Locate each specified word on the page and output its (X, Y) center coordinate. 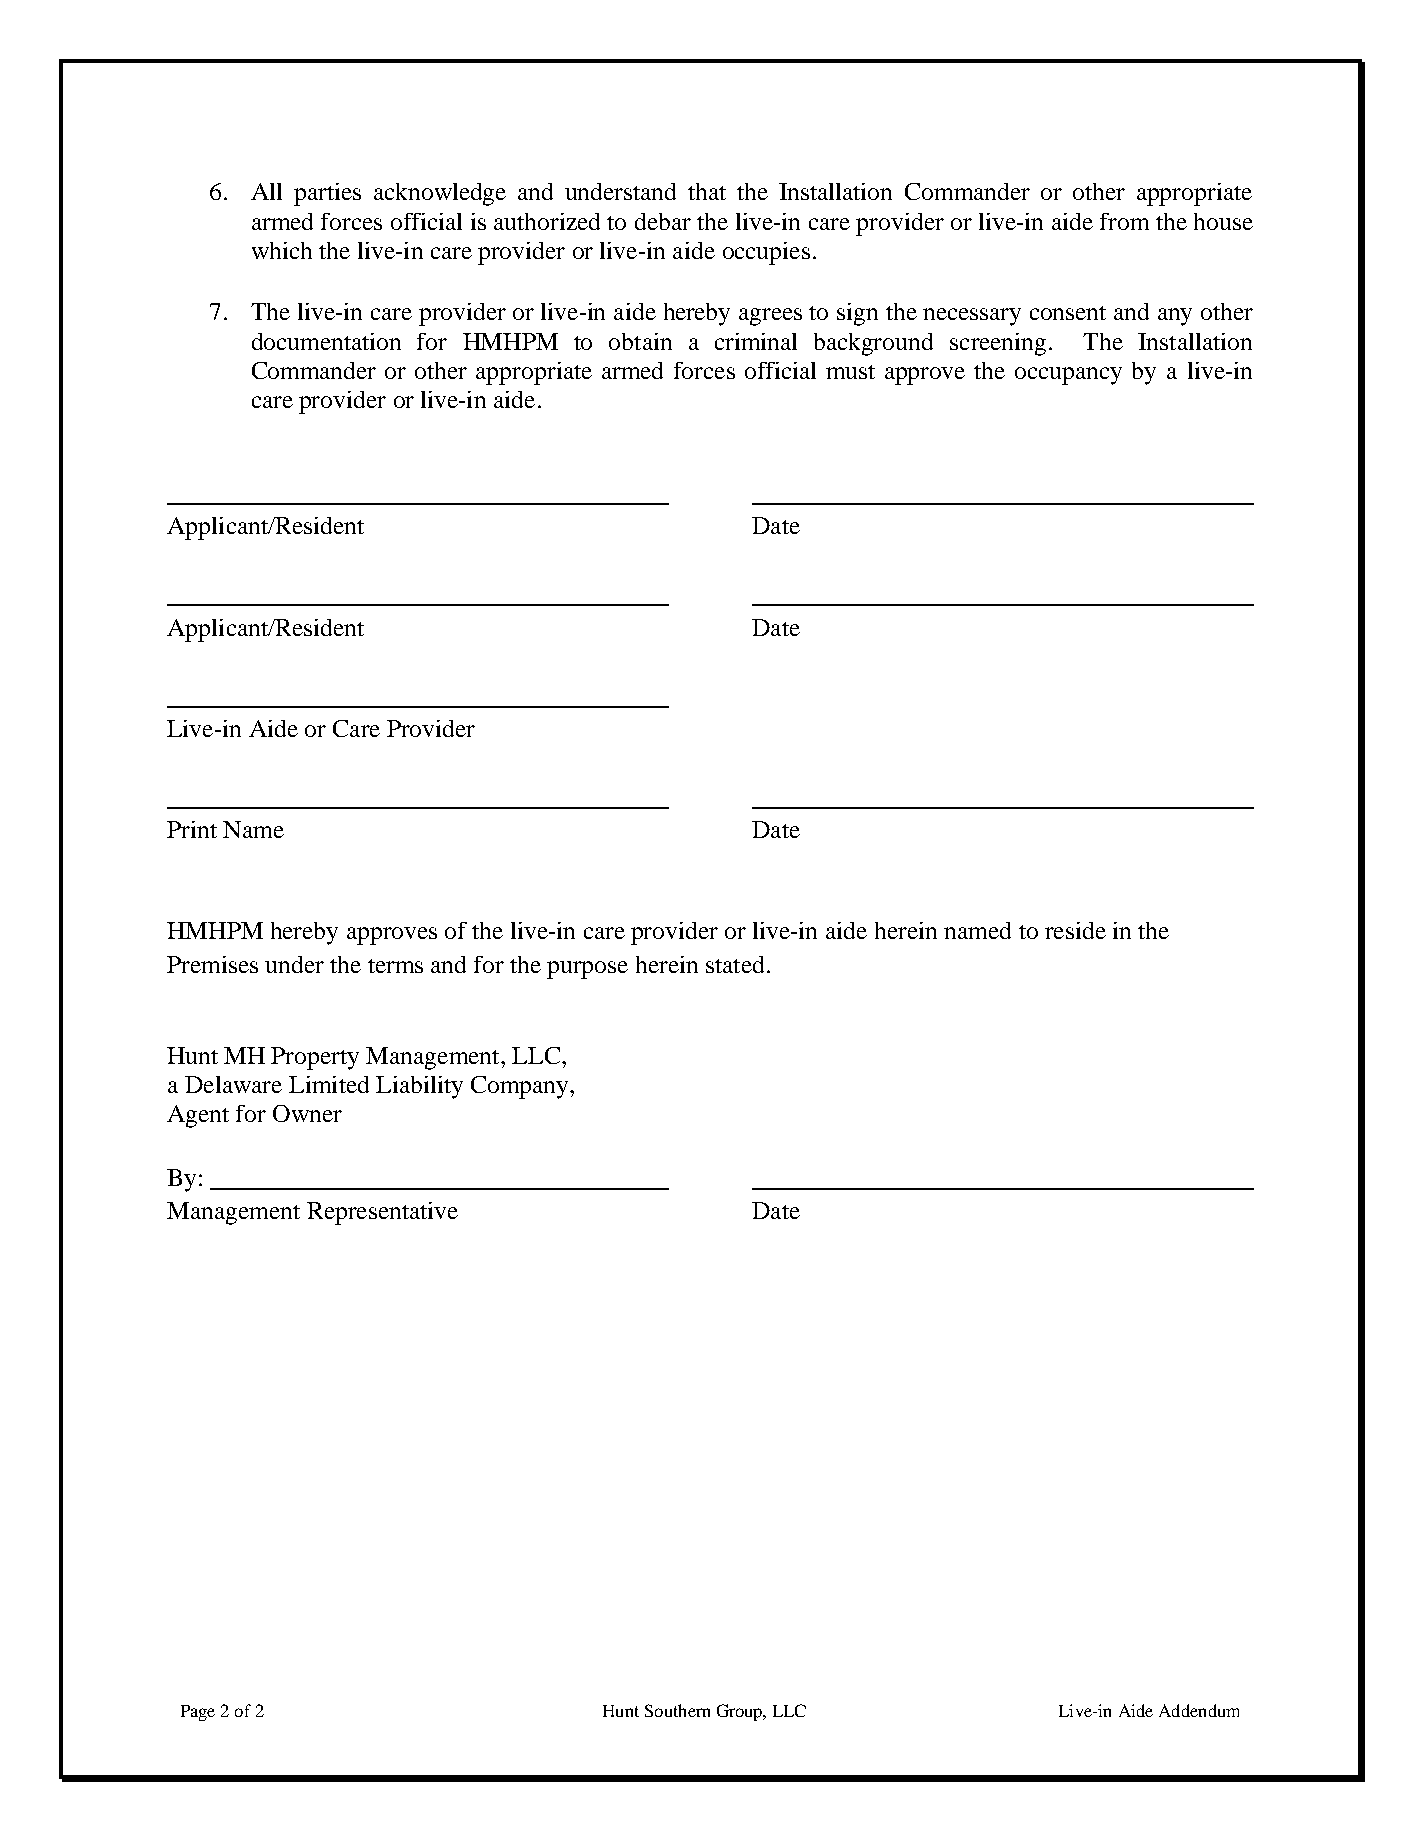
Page (198, 1713)
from (1124, 221)
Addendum (1199, 1710)
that (707, 191)
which (282, 250)
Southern (677, 1710)
